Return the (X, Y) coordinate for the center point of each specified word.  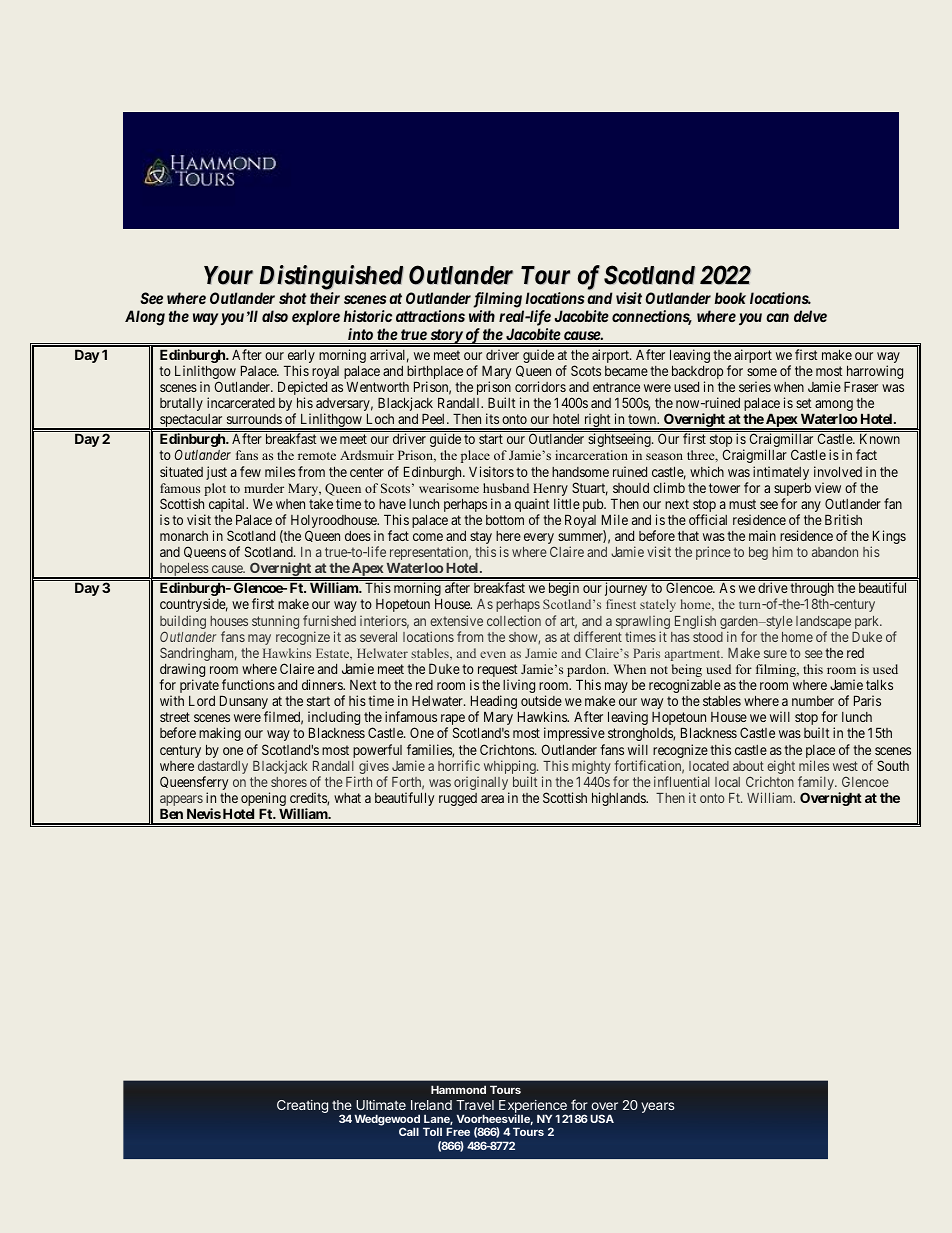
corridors (540, 386)
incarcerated (241, 402)
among (834, 405)
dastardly (223, 769)
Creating (302, 1106)
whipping (511, 768)
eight (781, 767)
